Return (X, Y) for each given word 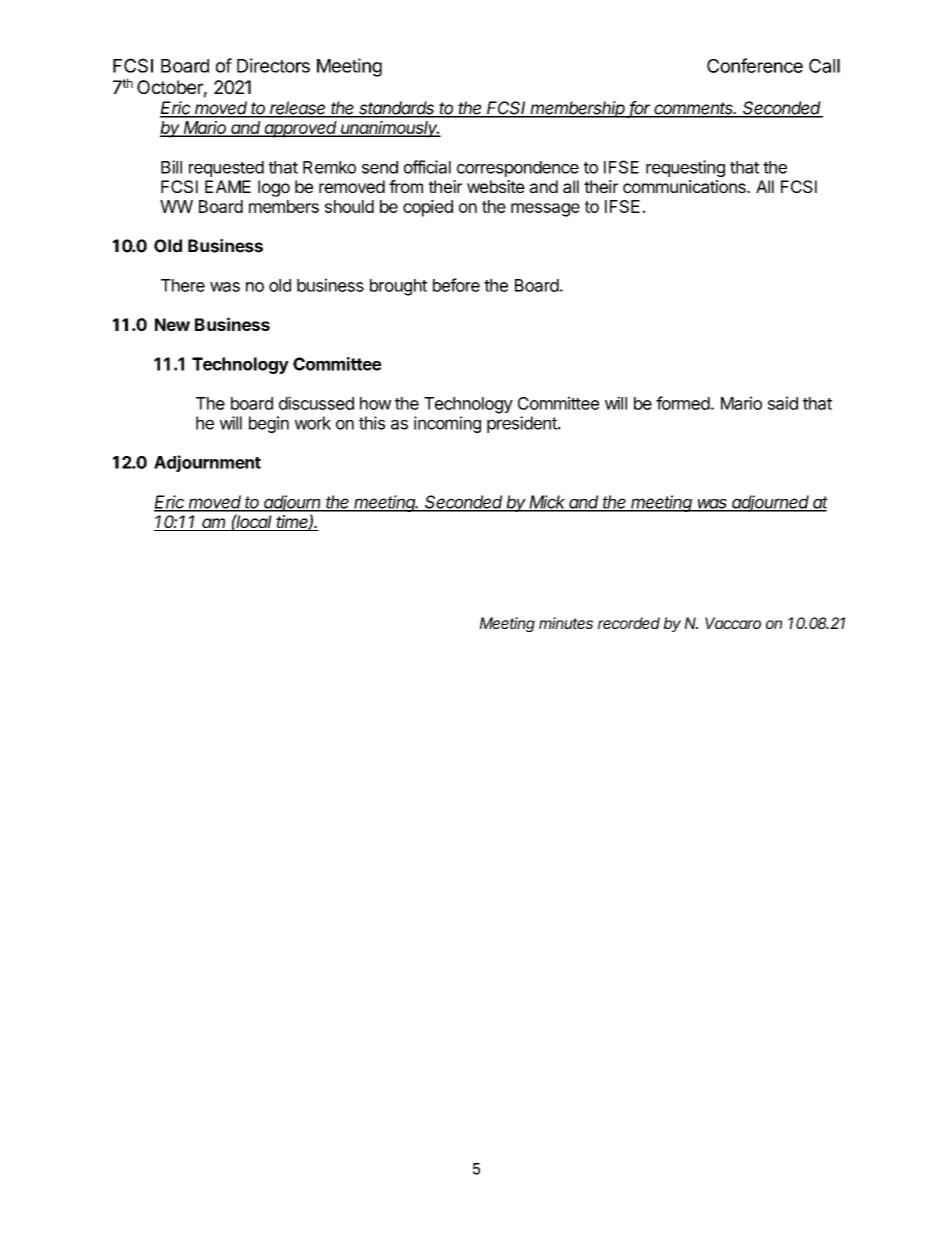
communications (685, 186)
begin (269, 424)
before (456, 285)
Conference (755, 65)
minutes (566, 623)
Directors (273, 65)
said (783, 403)
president (523, 424)
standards (397, 109)
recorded (629, 623)
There (183, 285)
